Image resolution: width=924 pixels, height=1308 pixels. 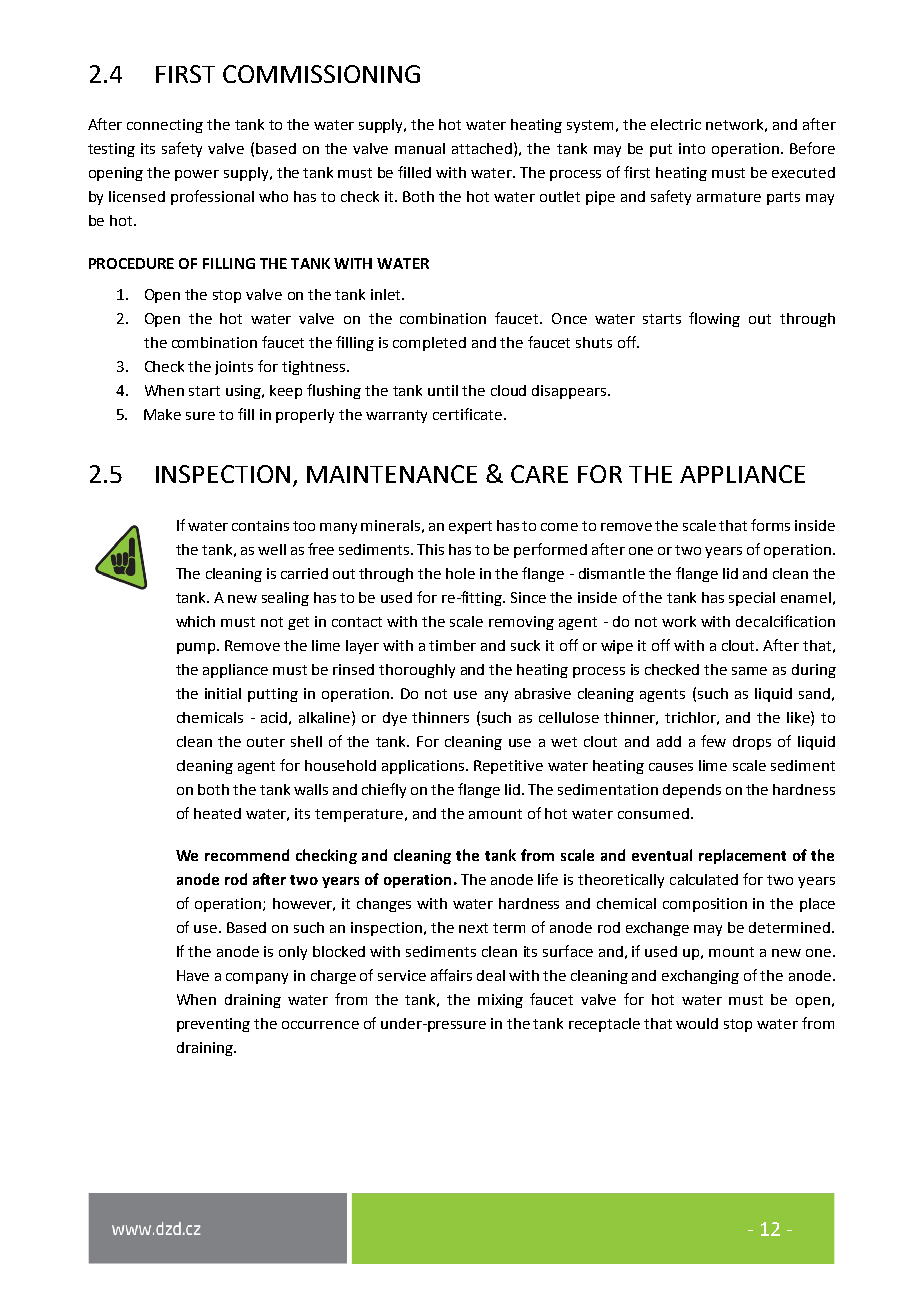 What do you see at coordinates (193, 975) in the screenshot?
I see `Have` at bounding box center [193, 975].
